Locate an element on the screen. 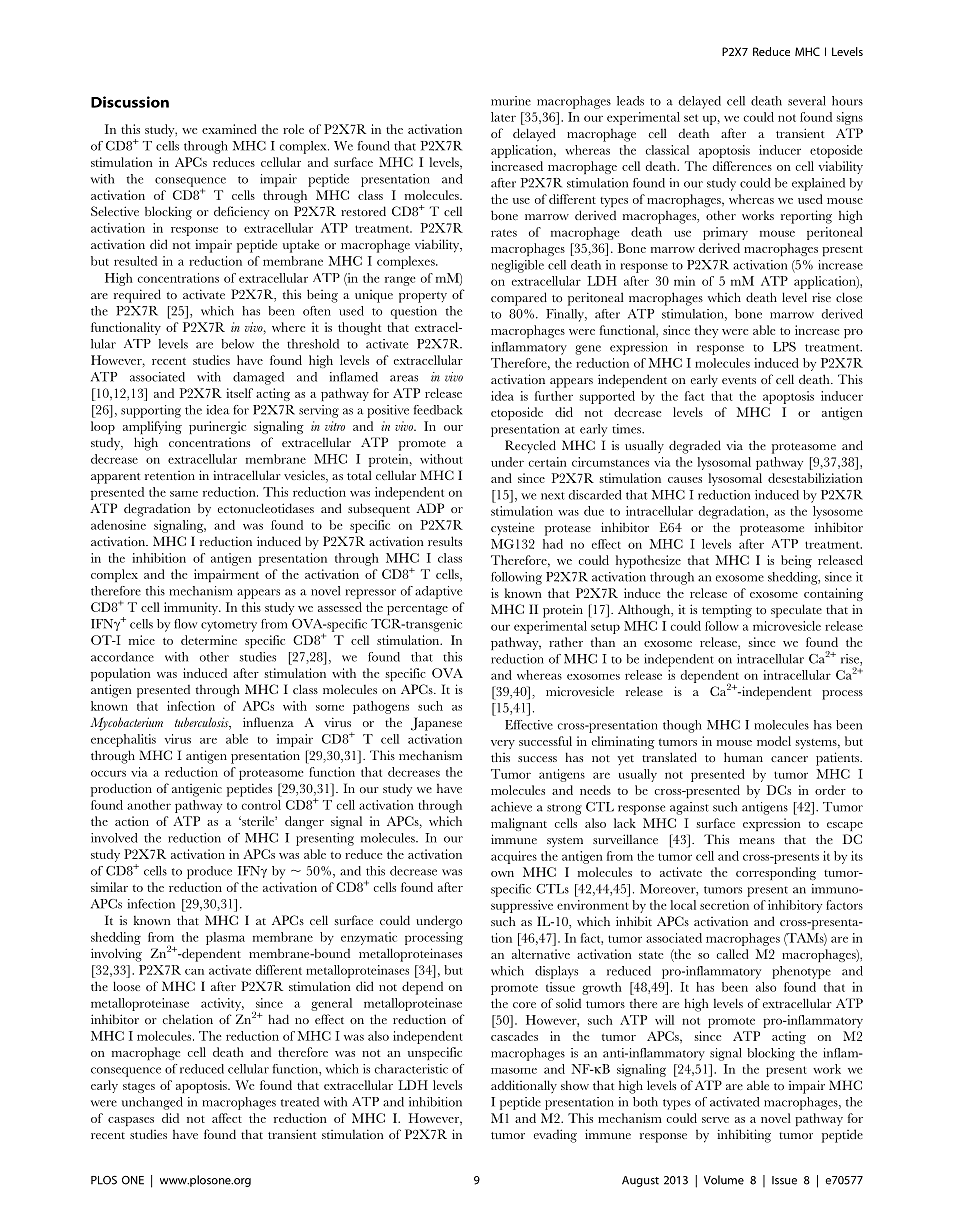 The image size is (953, 1232). percentage is located at coordinates (417, 610).
